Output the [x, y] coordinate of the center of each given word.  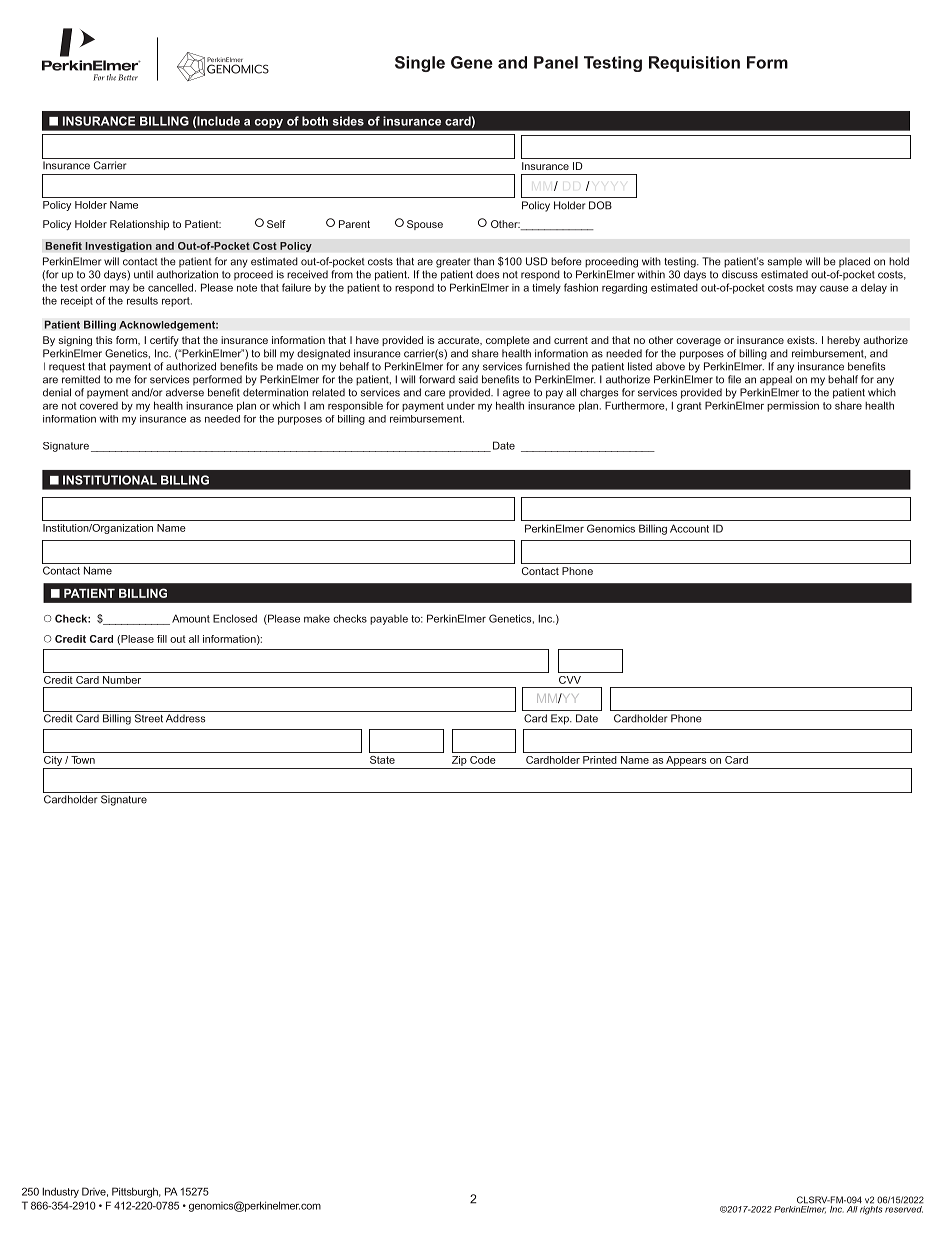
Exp [561, 719]
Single [420, 64]
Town [83, 760]
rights [871, 1209]
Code [483, 760]
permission [793, 407]
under [461, 406]
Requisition [694, 64]
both [315, 121]
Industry [60, 1192]
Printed [600, 760]
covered [99, 406]
